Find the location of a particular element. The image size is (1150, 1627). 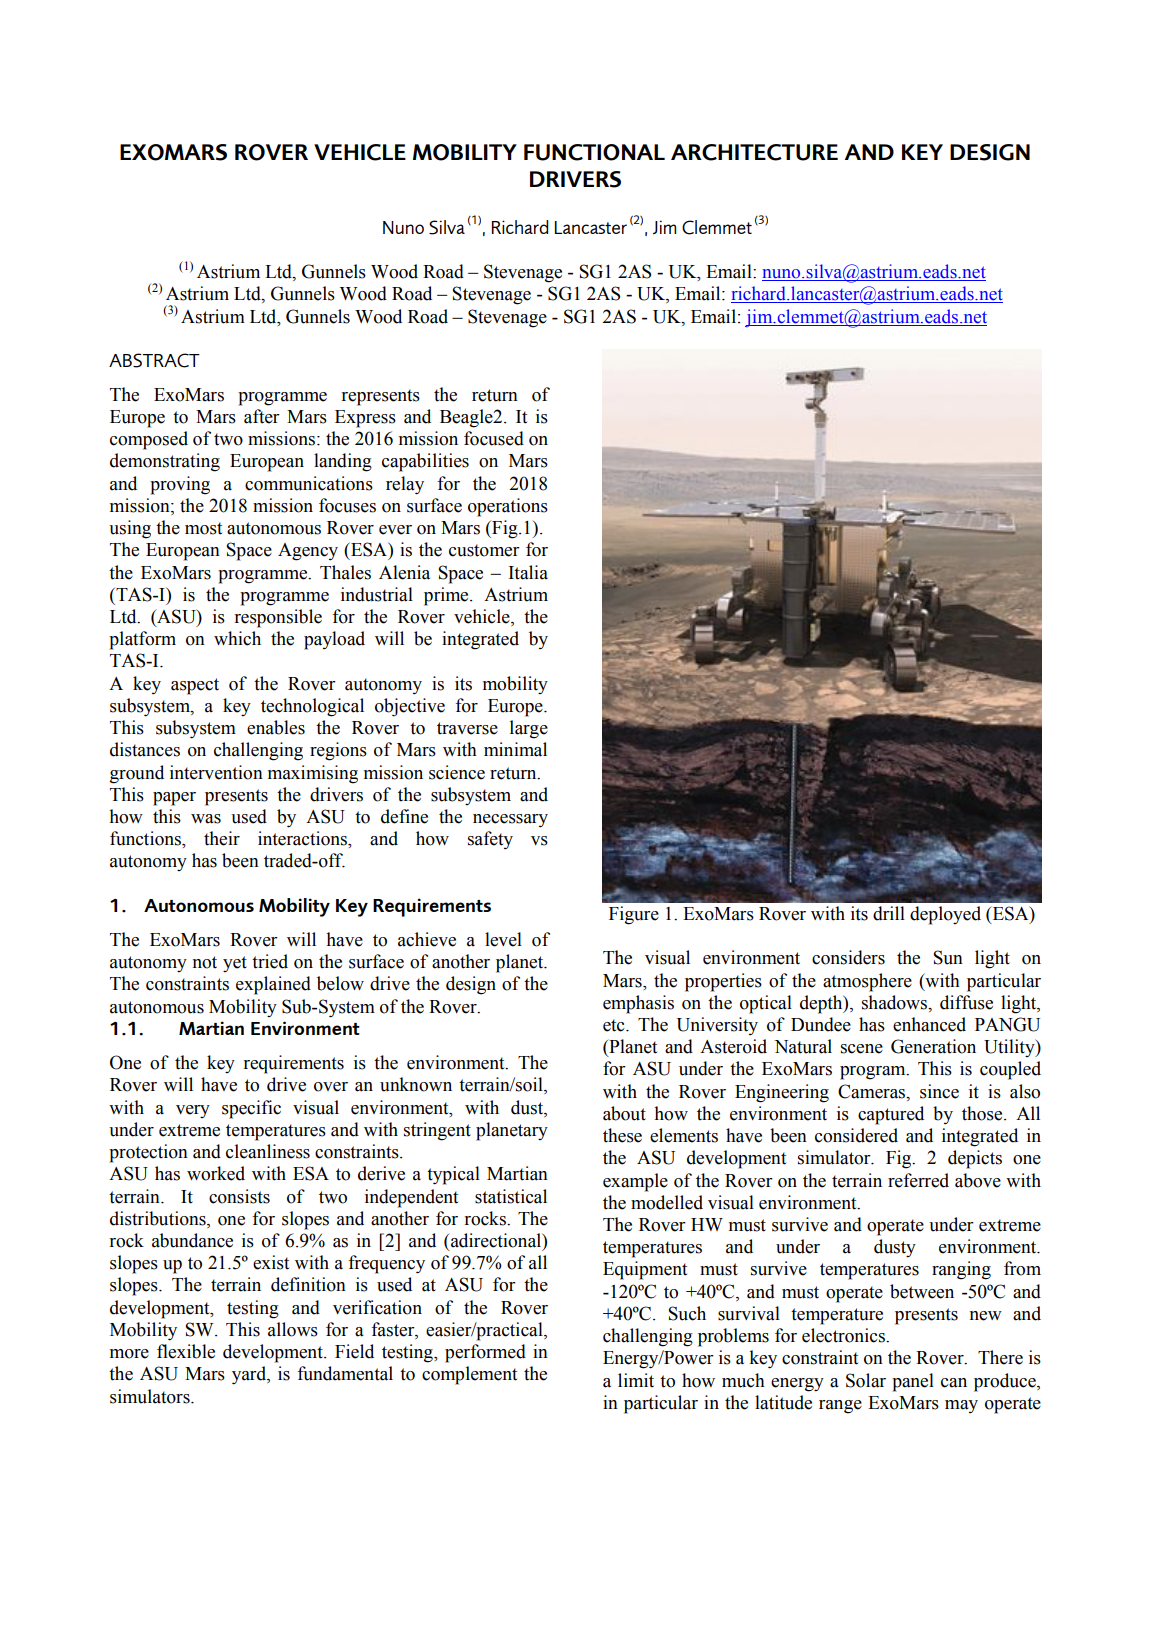

limit is located at coordinates (636, 1380).
